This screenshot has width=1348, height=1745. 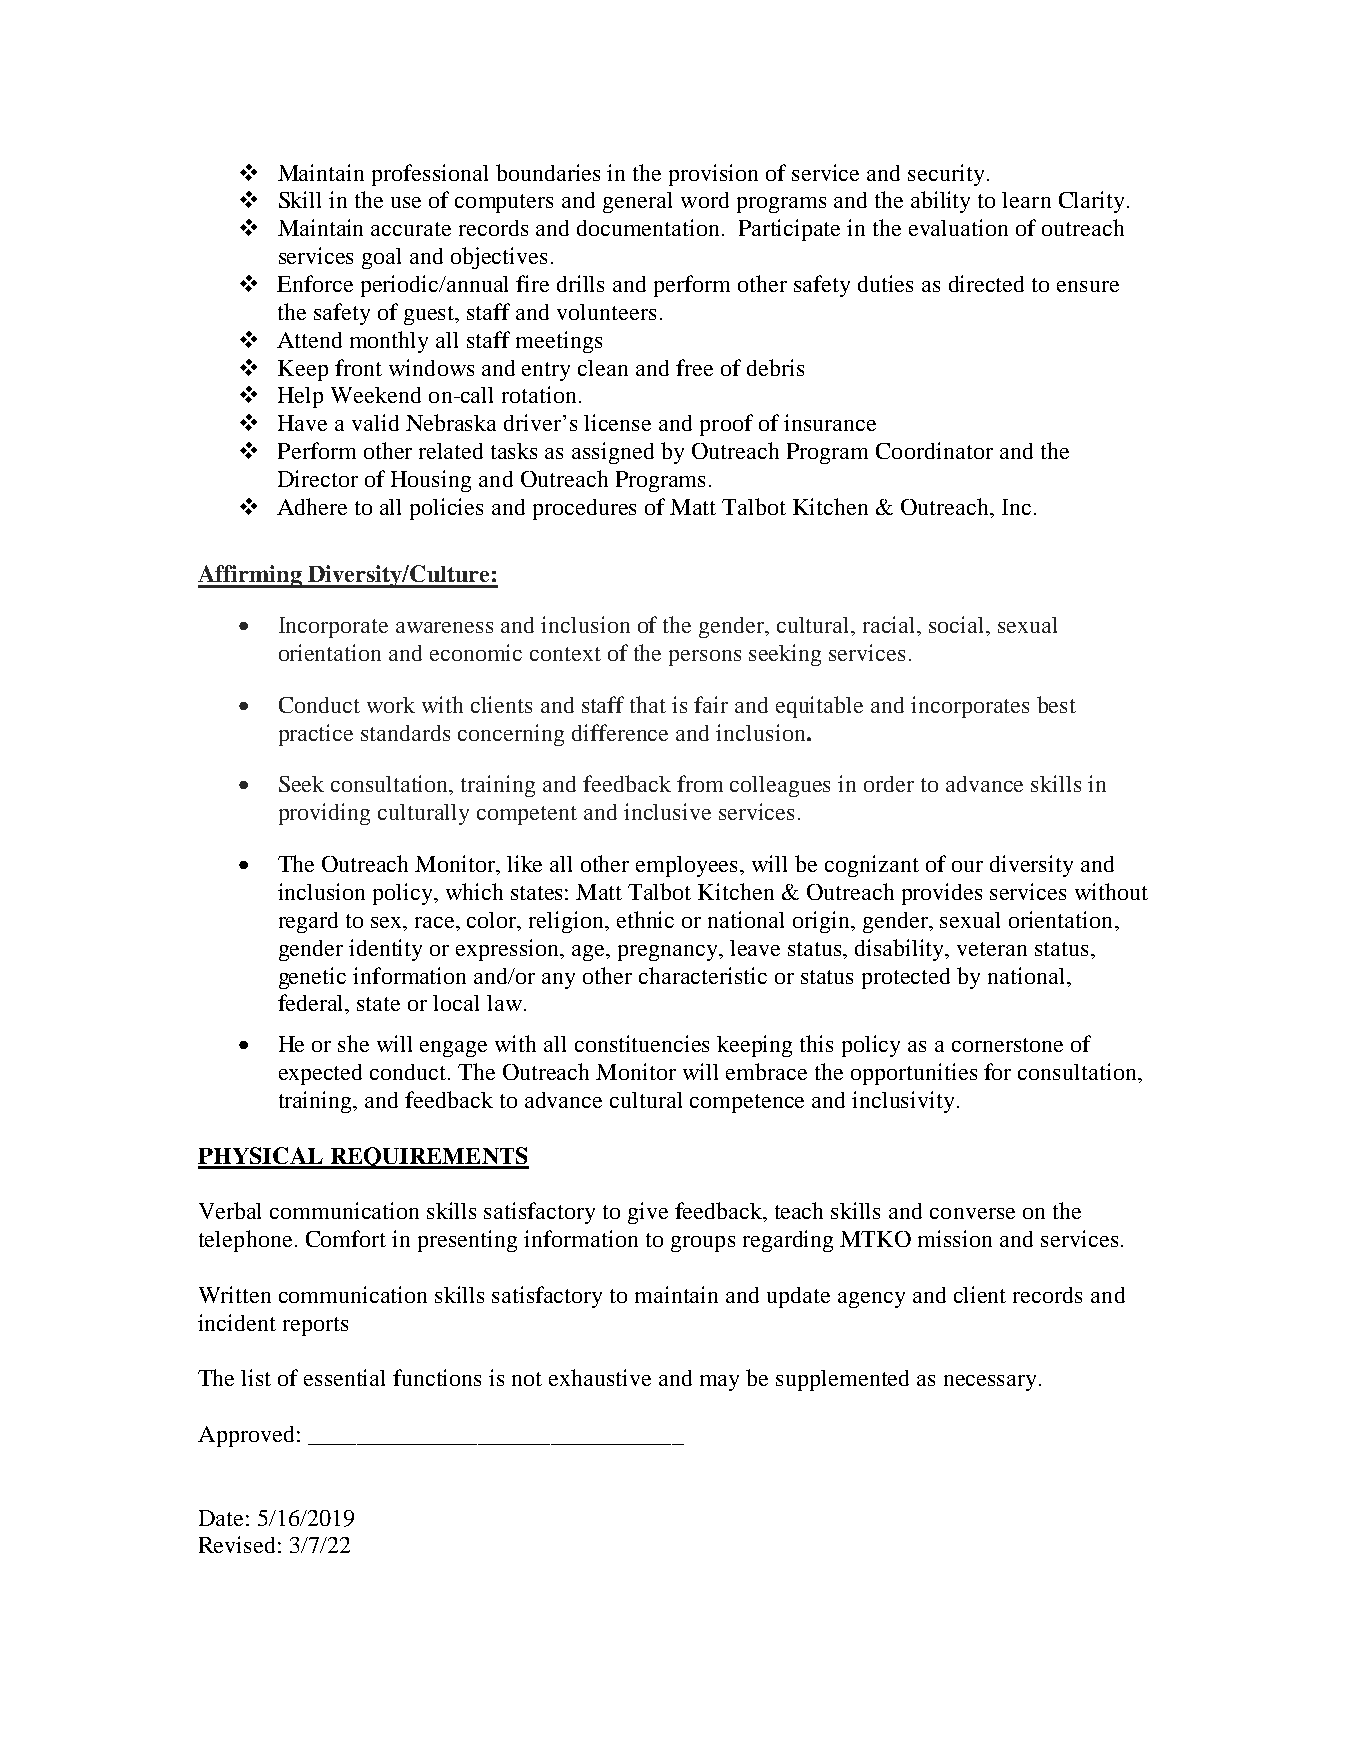 What do you see at coordinates (719, 1383) in the screenshot?
I see `may` at bounding box center [719, 1383].
